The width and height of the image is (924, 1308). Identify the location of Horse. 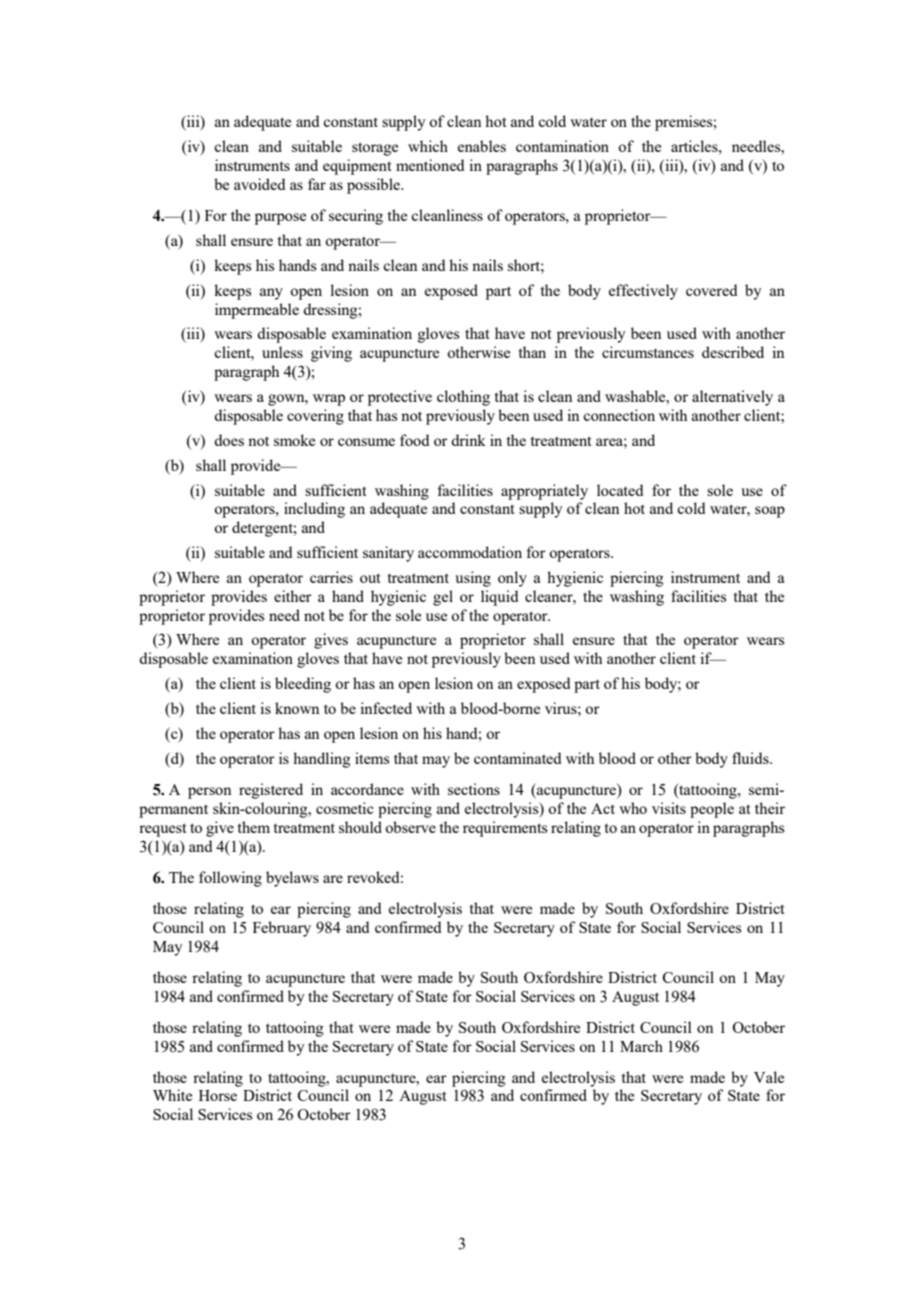
(218, 1095).
